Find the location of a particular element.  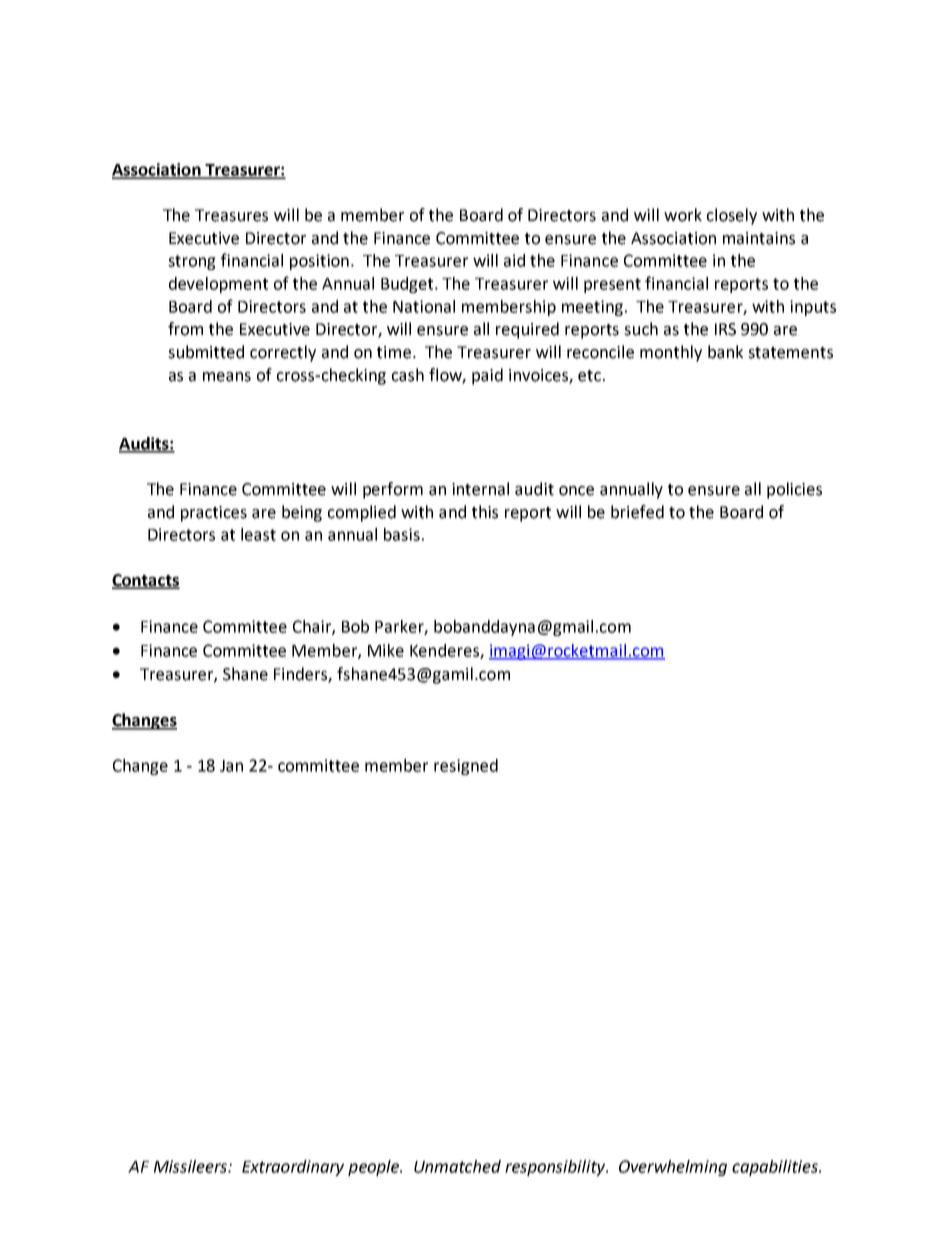

resigned is located at coordinates (466, 767).
